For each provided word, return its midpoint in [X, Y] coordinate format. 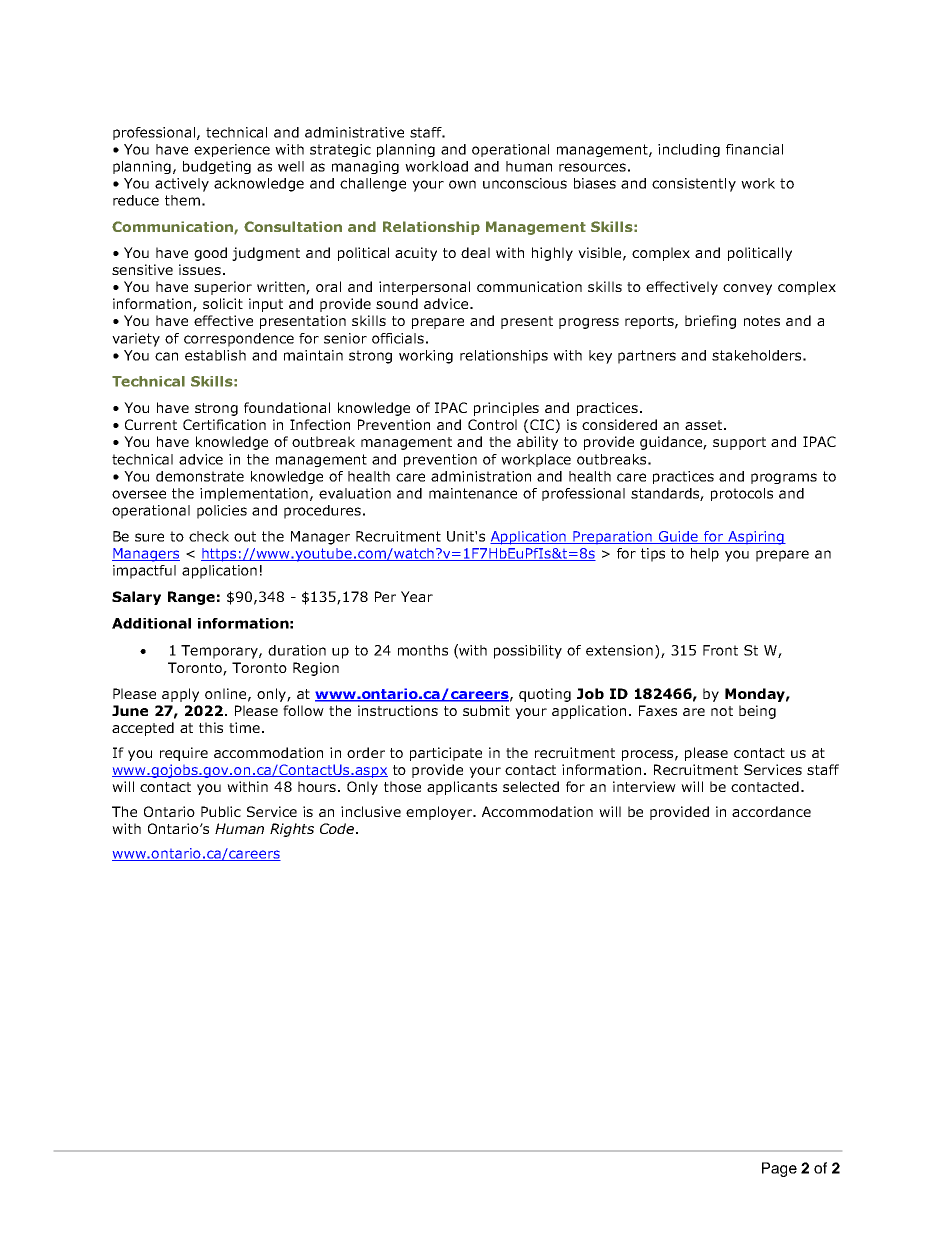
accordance [771, 811]
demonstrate [200, 476]
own [462, 184]
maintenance [473, 493]
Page [779, 1169]
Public [221, 811]
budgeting [217, 167]
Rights [292, 830]
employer [440, 813]
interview [644, 786]
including [689, 150]
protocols [742, 494]
